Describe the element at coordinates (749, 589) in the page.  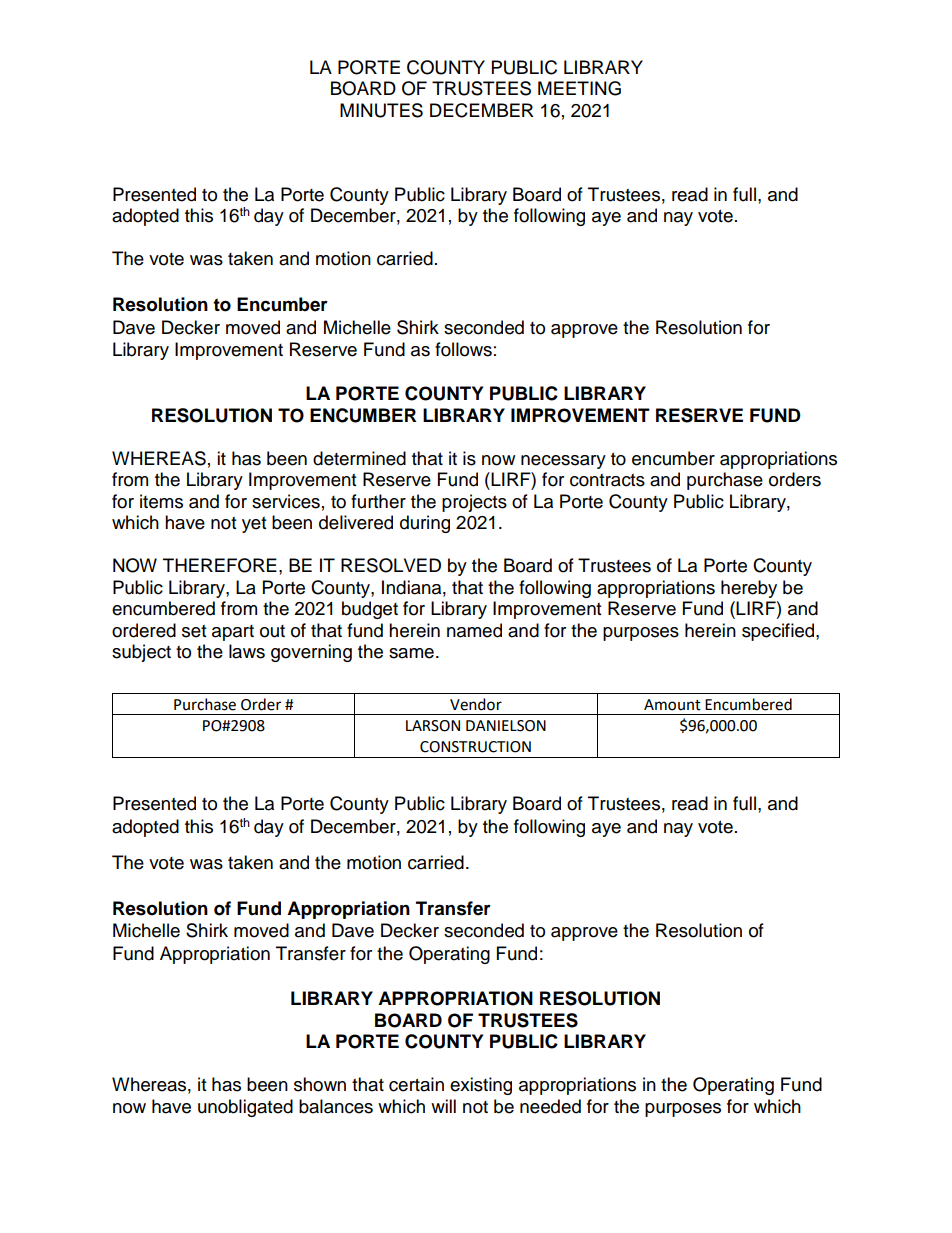
I see `hereby` at that location.
